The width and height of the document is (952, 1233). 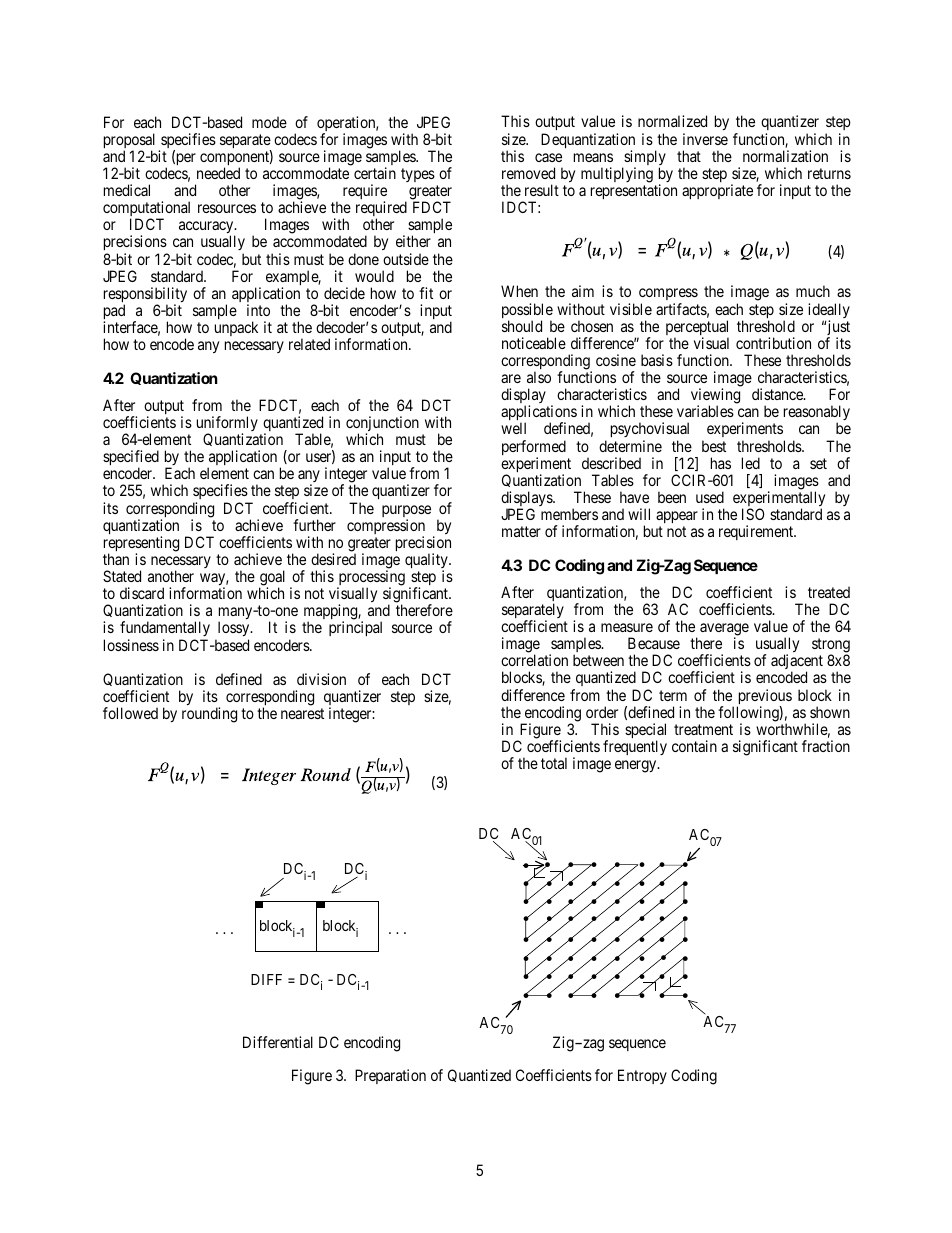 What do you see at coordinates (390, 1076) in the document?
I see `Preparation` at bounding box center [390, 1076].
